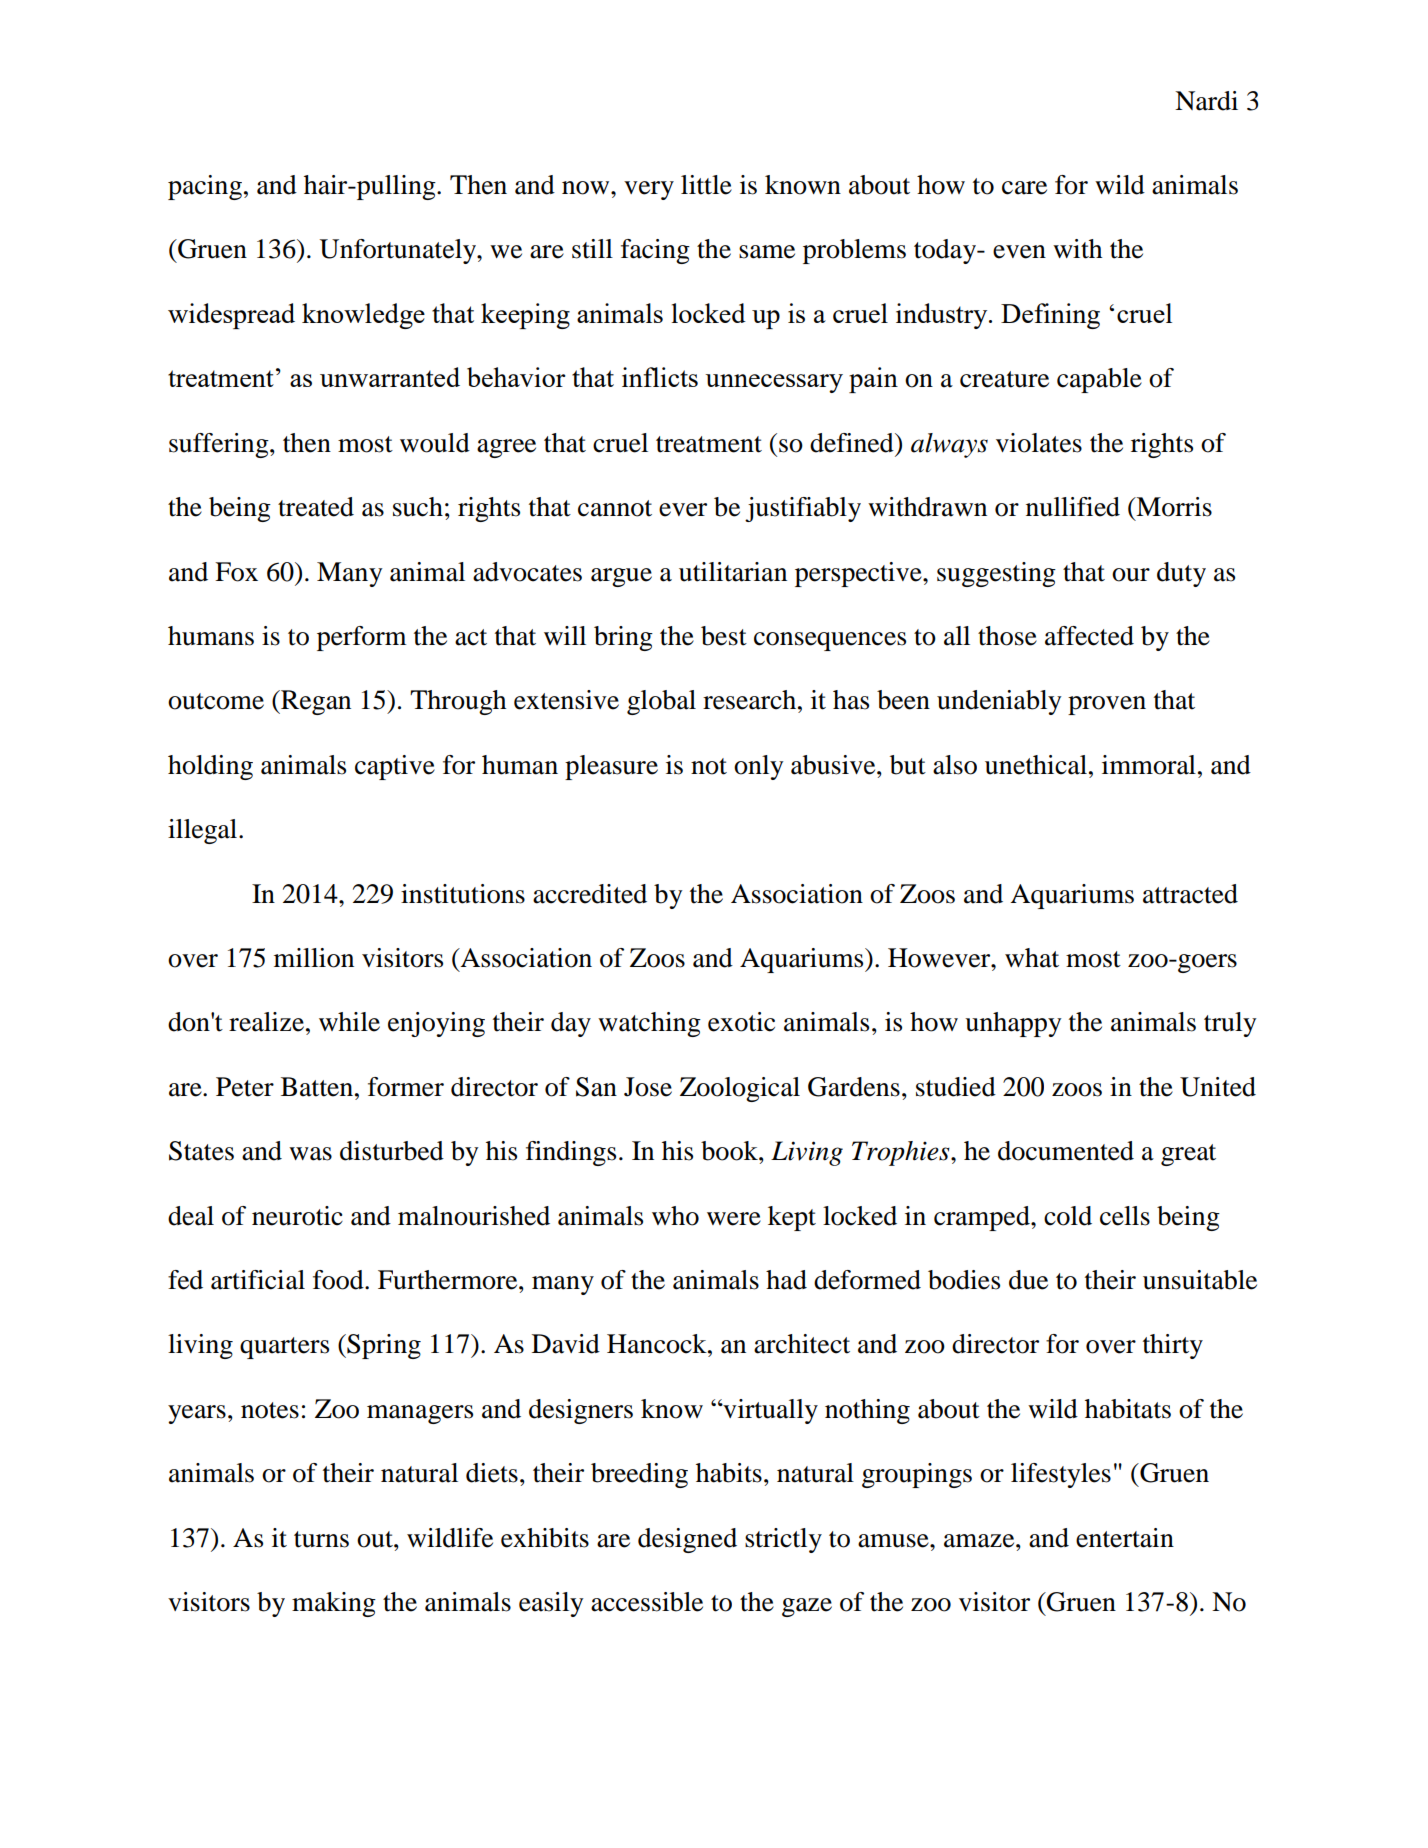 The width and height of the screenshot is (1428, 1848). I want to click on turns, so click(321, 1539).
